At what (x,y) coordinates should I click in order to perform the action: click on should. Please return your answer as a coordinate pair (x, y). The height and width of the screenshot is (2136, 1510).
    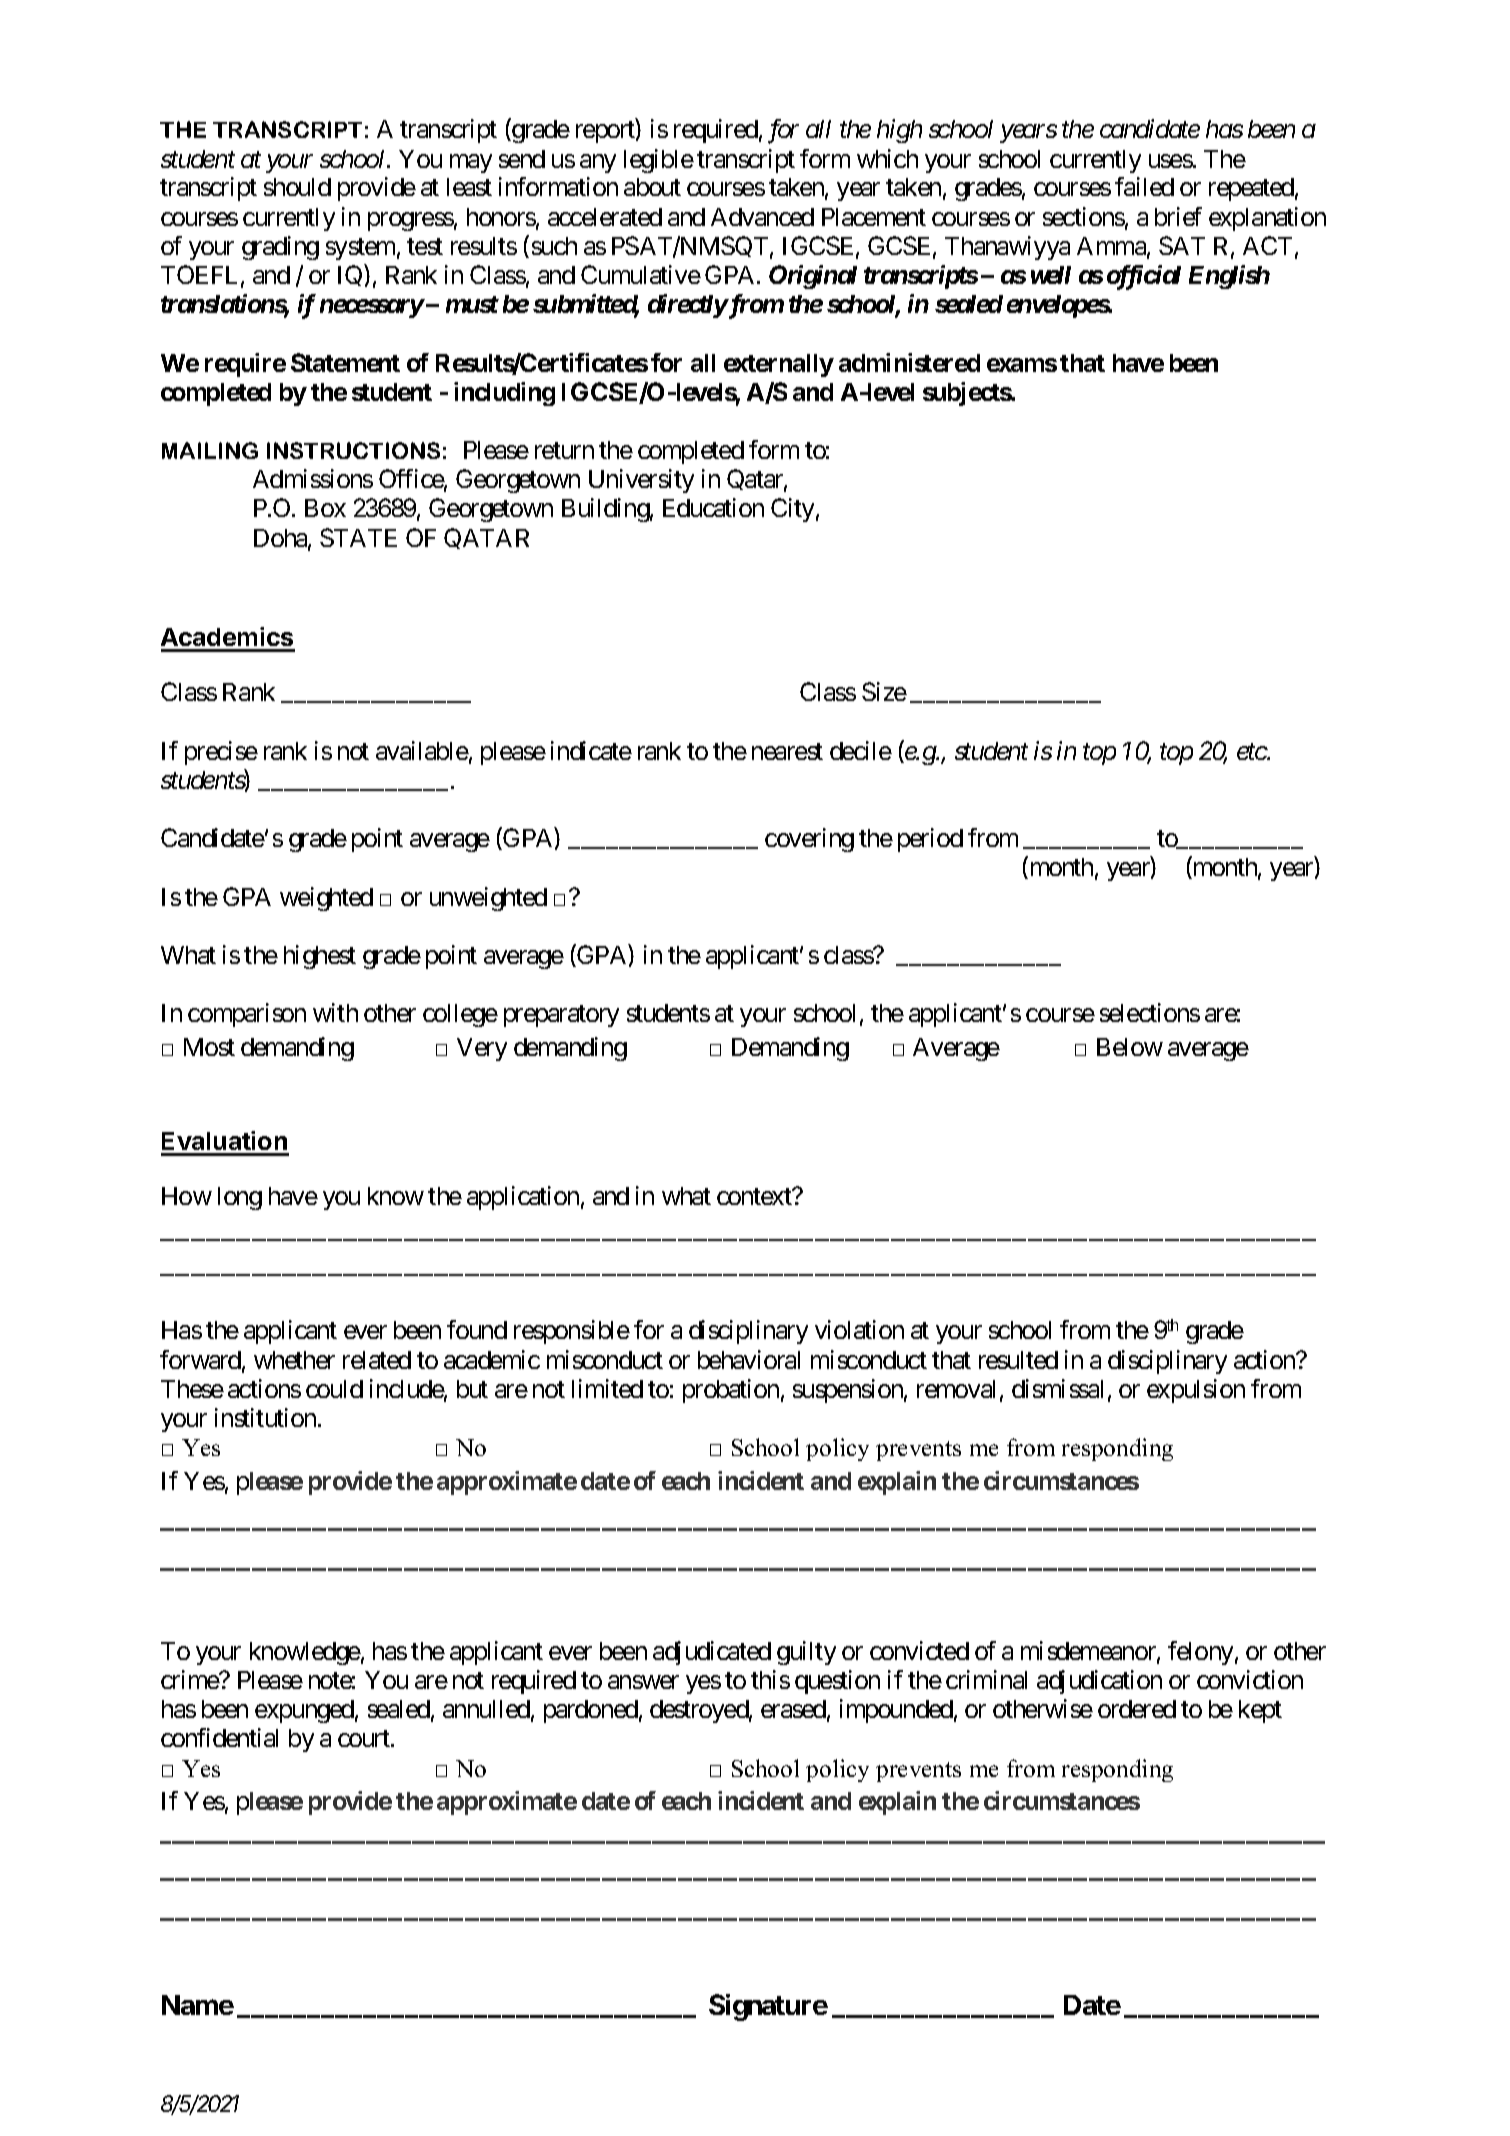
    Looking at the image, I should click on (297, 187).
